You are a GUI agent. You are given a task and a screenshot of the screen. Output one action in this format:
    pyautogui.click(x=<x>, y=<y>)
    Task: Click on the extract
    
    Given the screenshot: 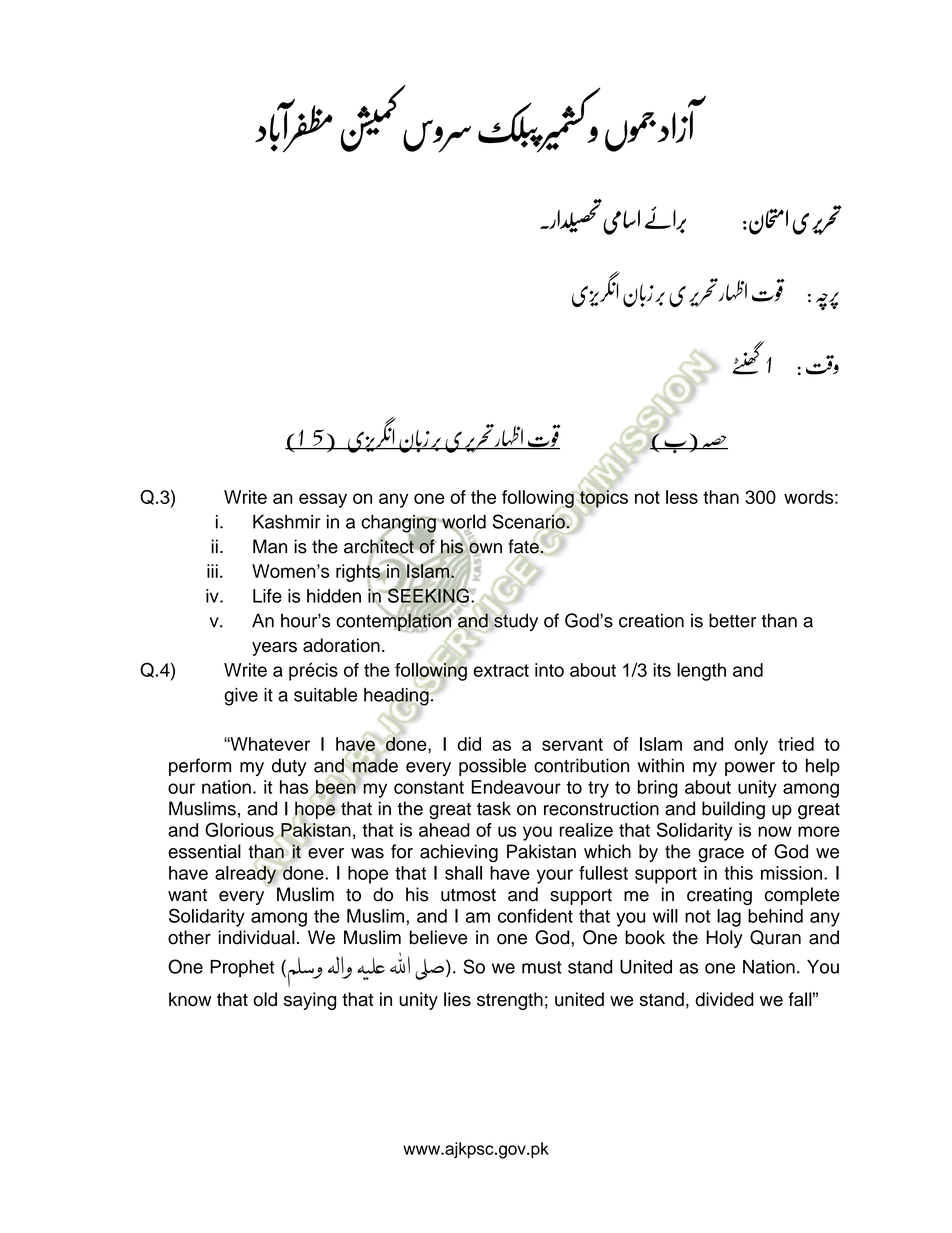 What is the action you would take?
    pyautogui.click(x=501, y=670)
